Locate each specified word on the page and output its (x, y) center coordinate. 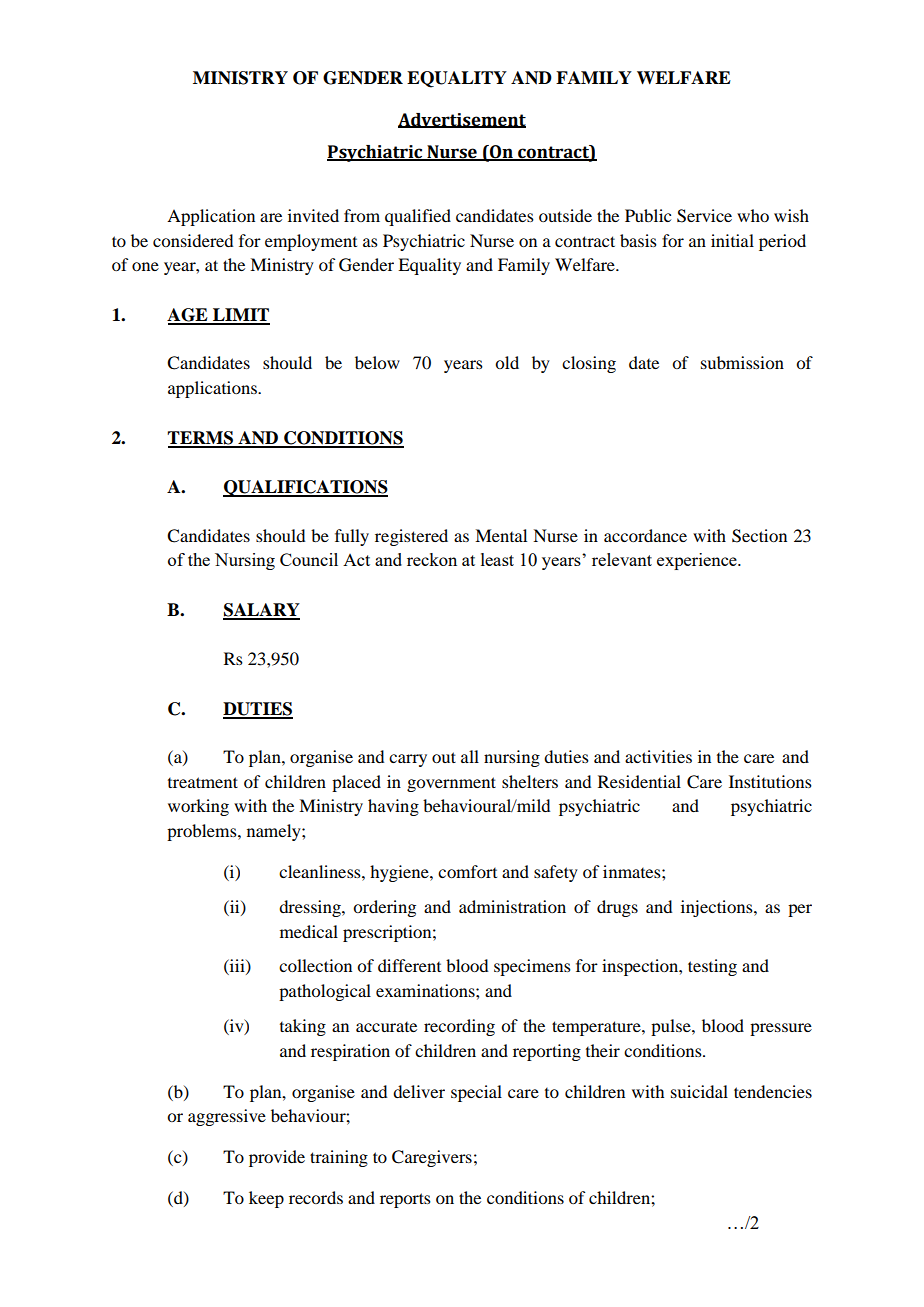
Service (704, 216)
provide (277, 1158)
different (409, 965)
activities (658, 756)
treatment (203, 782)
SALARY (261, 611)
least (497, 559)
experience (698, 561)
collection (315, 965)
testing (712, 967)
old (507, 362)
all (470, 756)
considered (193, 240)
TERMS (201, 439)
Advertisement (462, 120)
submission (742, 362)
